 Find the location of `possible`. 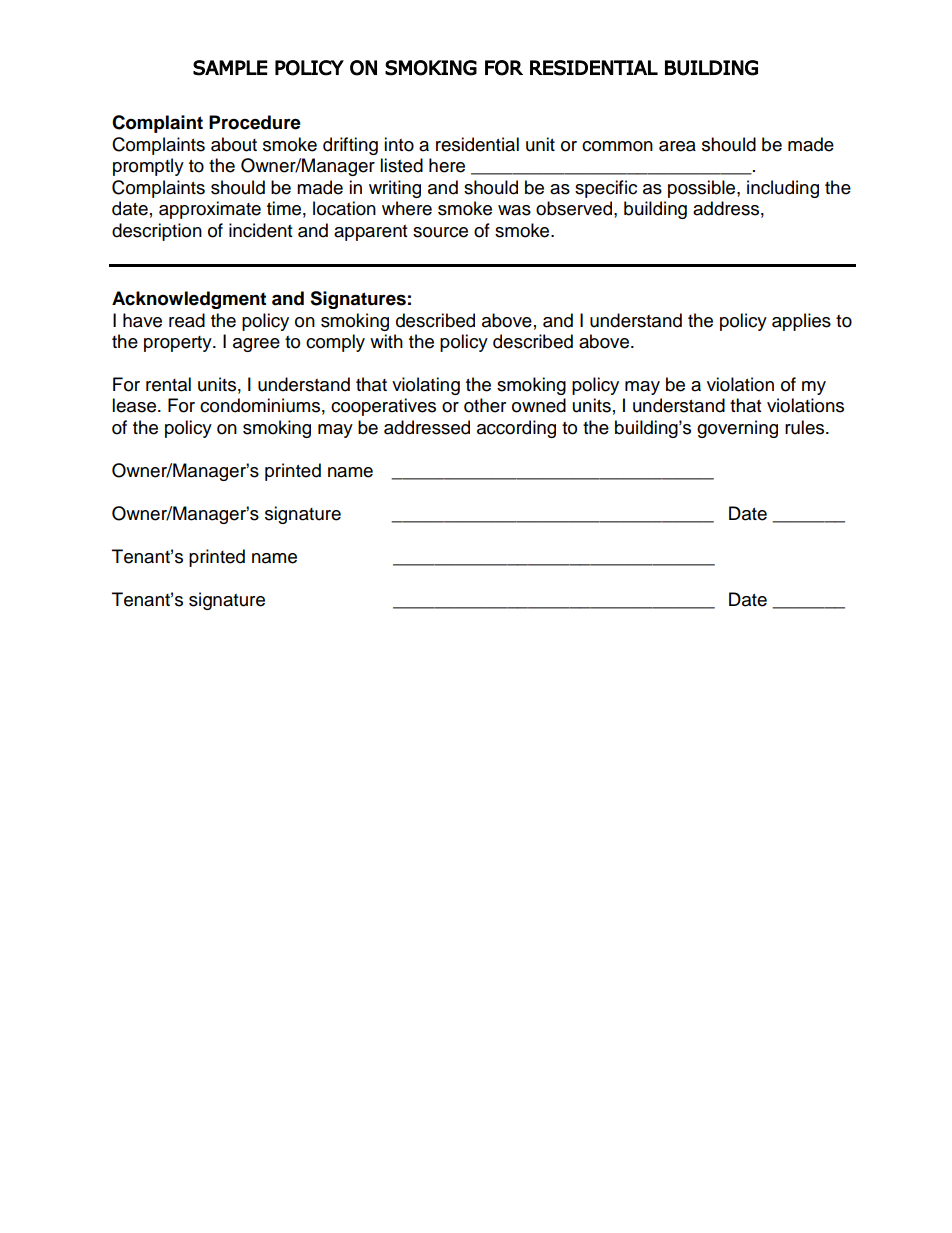

possible is located at coordinates (703, 189).
